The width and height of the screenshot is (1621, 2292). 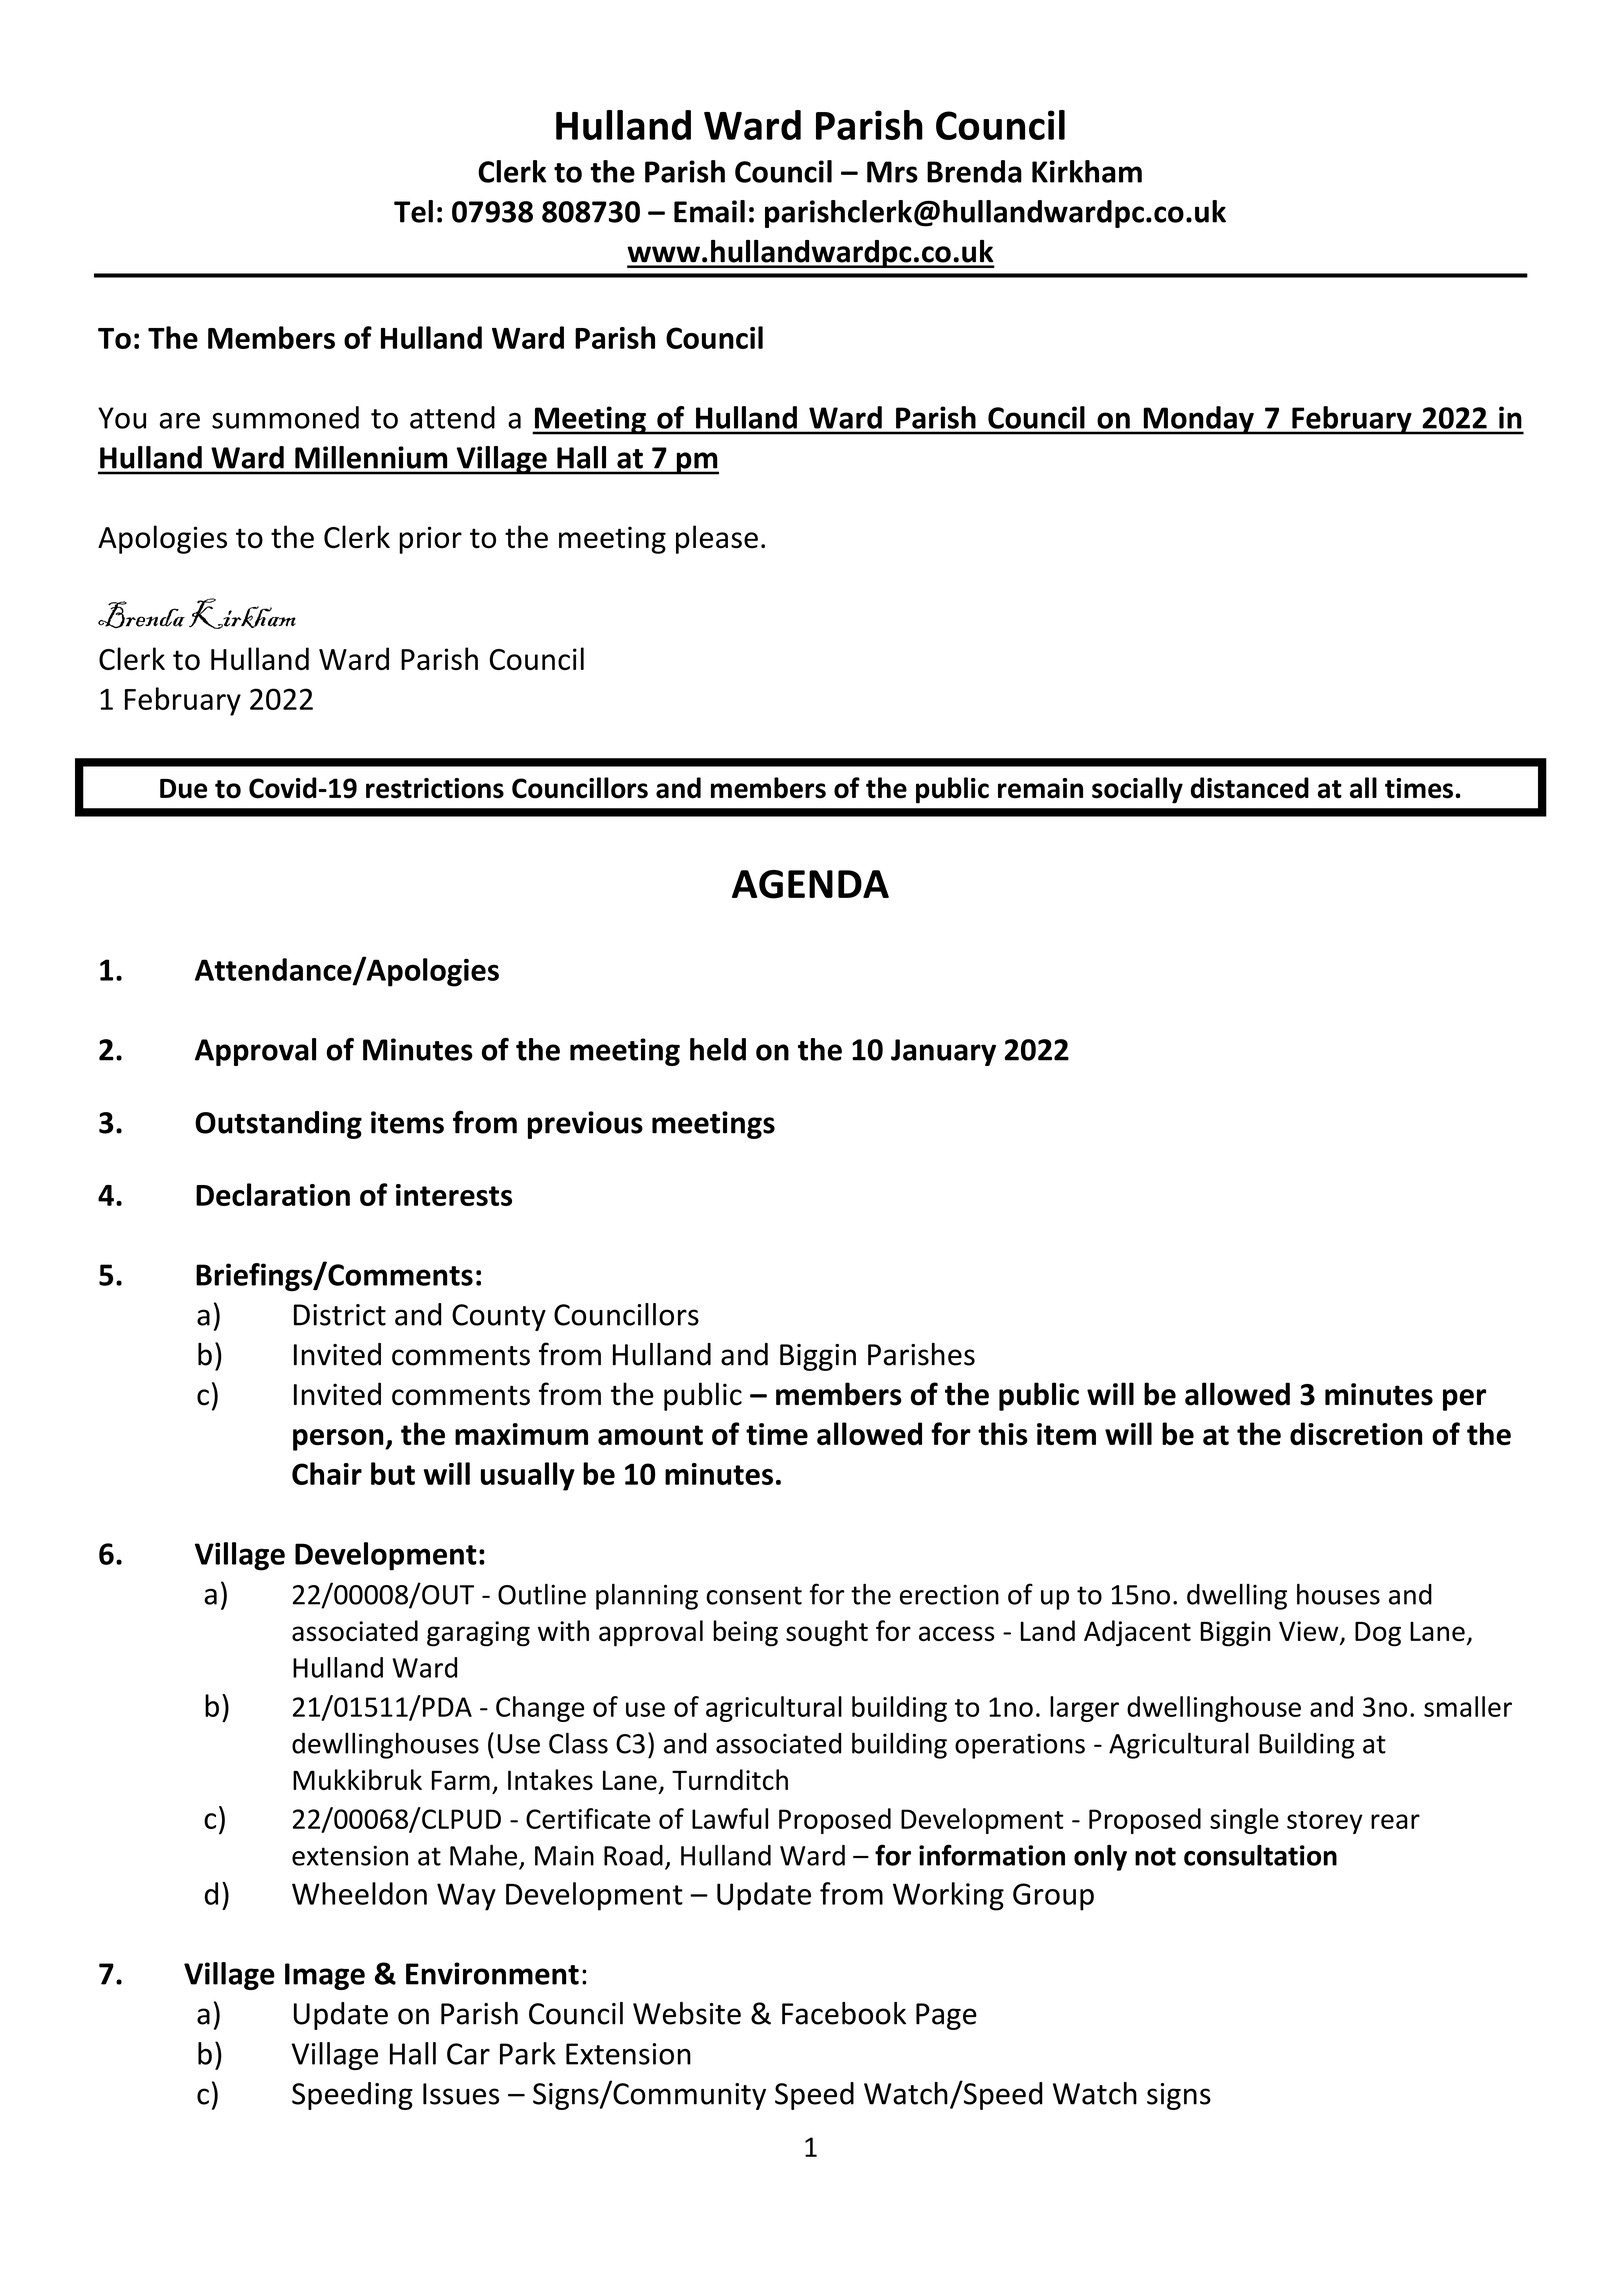 What do you see at coordinates (717, 539) in the screenshot?
I see `please` at bounding box center [717, 539].
